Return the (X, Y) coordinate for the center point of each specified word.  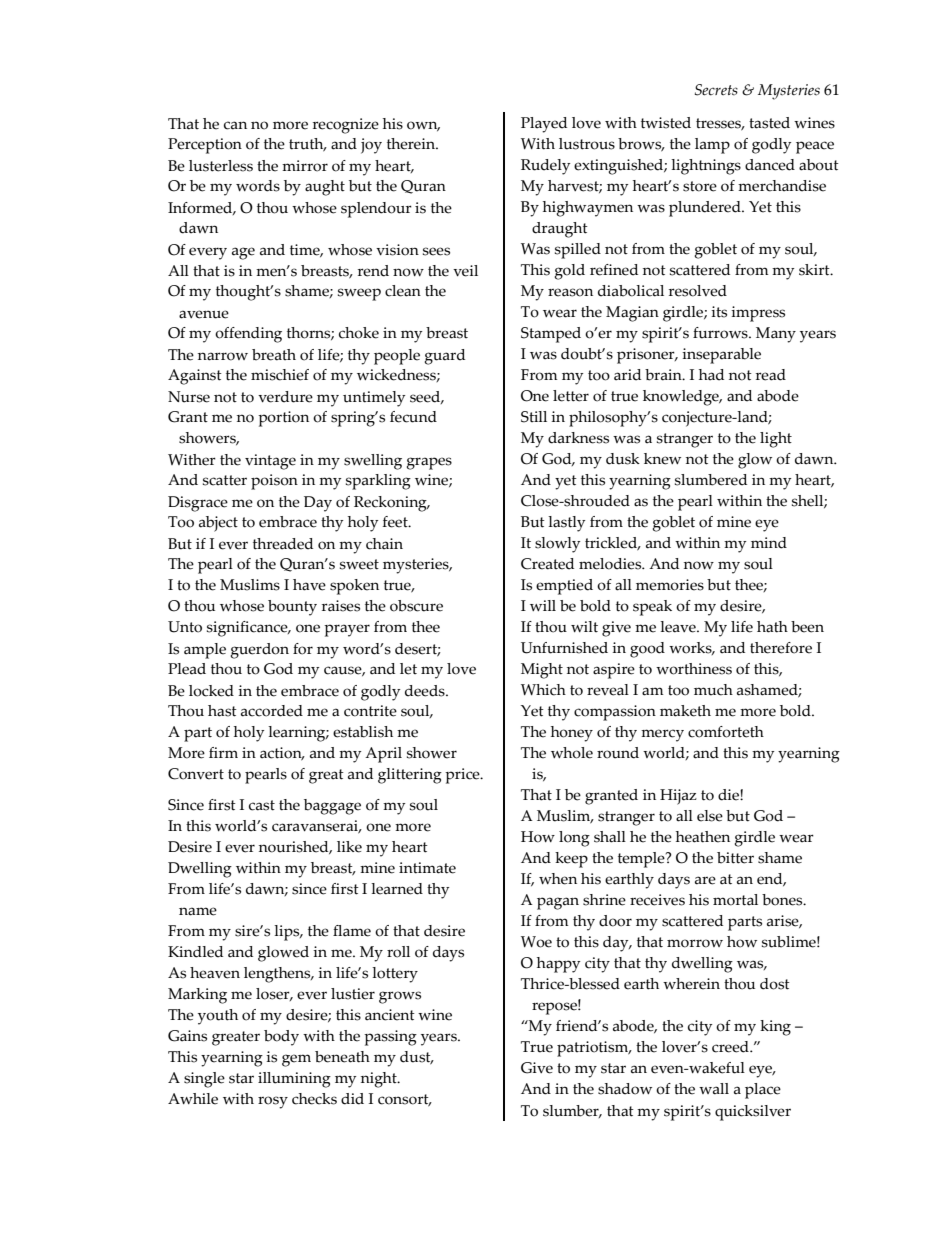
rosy (273, 1102)
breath (274, 355)
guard (445, 357)
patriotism (594, 1049)
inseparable (721, 356)
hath (772, 627)
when (558, 879)
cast (262, 805)
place (763, 1091)
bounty (292, 608)
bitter (735, 858)
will (543, 605)
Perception (205, 146)
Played (544, 125)
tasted (769, 123)
